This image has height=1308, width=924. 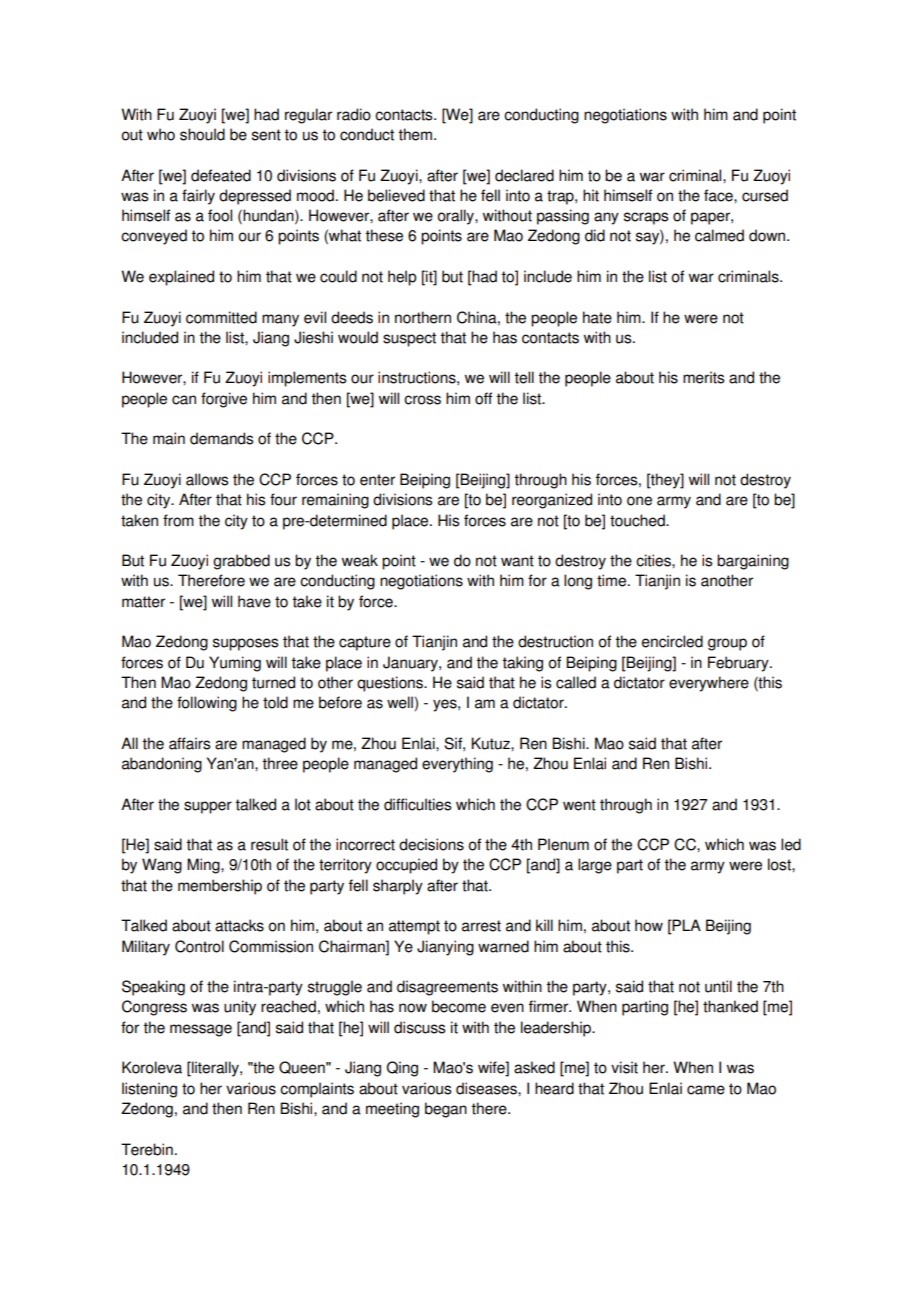 What do you see at coordinates (202, 134) in the image?
I see `should` at bounding box center [202, 134].
